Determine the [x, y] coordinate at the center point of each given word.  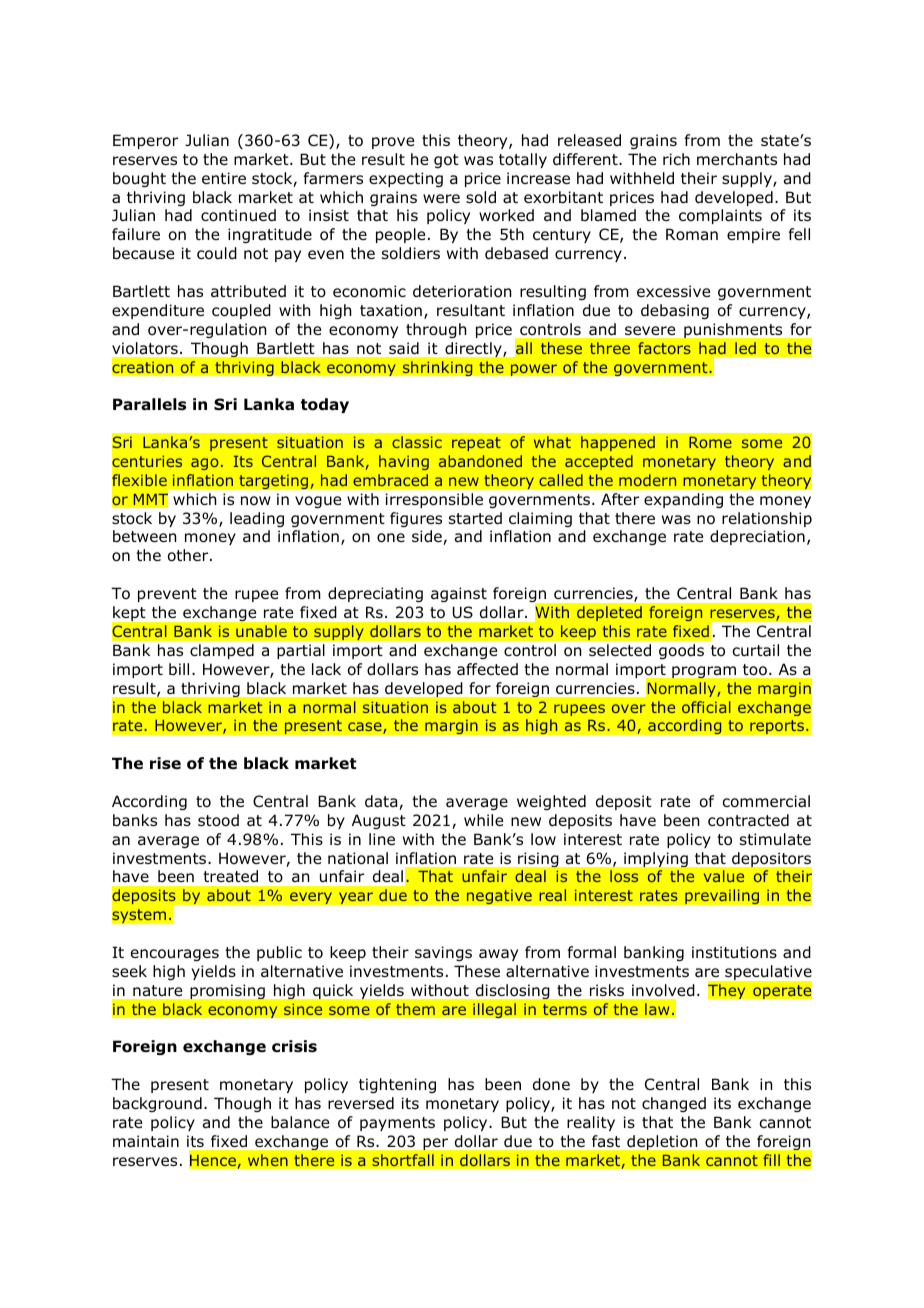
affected [487, 669]
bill [179, 669]
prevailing [722, 897]
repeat [476, 444]
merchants [737, 159]
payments [397, 1124]
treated [231, 876]
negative [499, 897]
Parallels [149, 404]
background [157, 1104]
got [446, 161]
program [704, 672]
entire [224, 178]
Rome [710, 442]
